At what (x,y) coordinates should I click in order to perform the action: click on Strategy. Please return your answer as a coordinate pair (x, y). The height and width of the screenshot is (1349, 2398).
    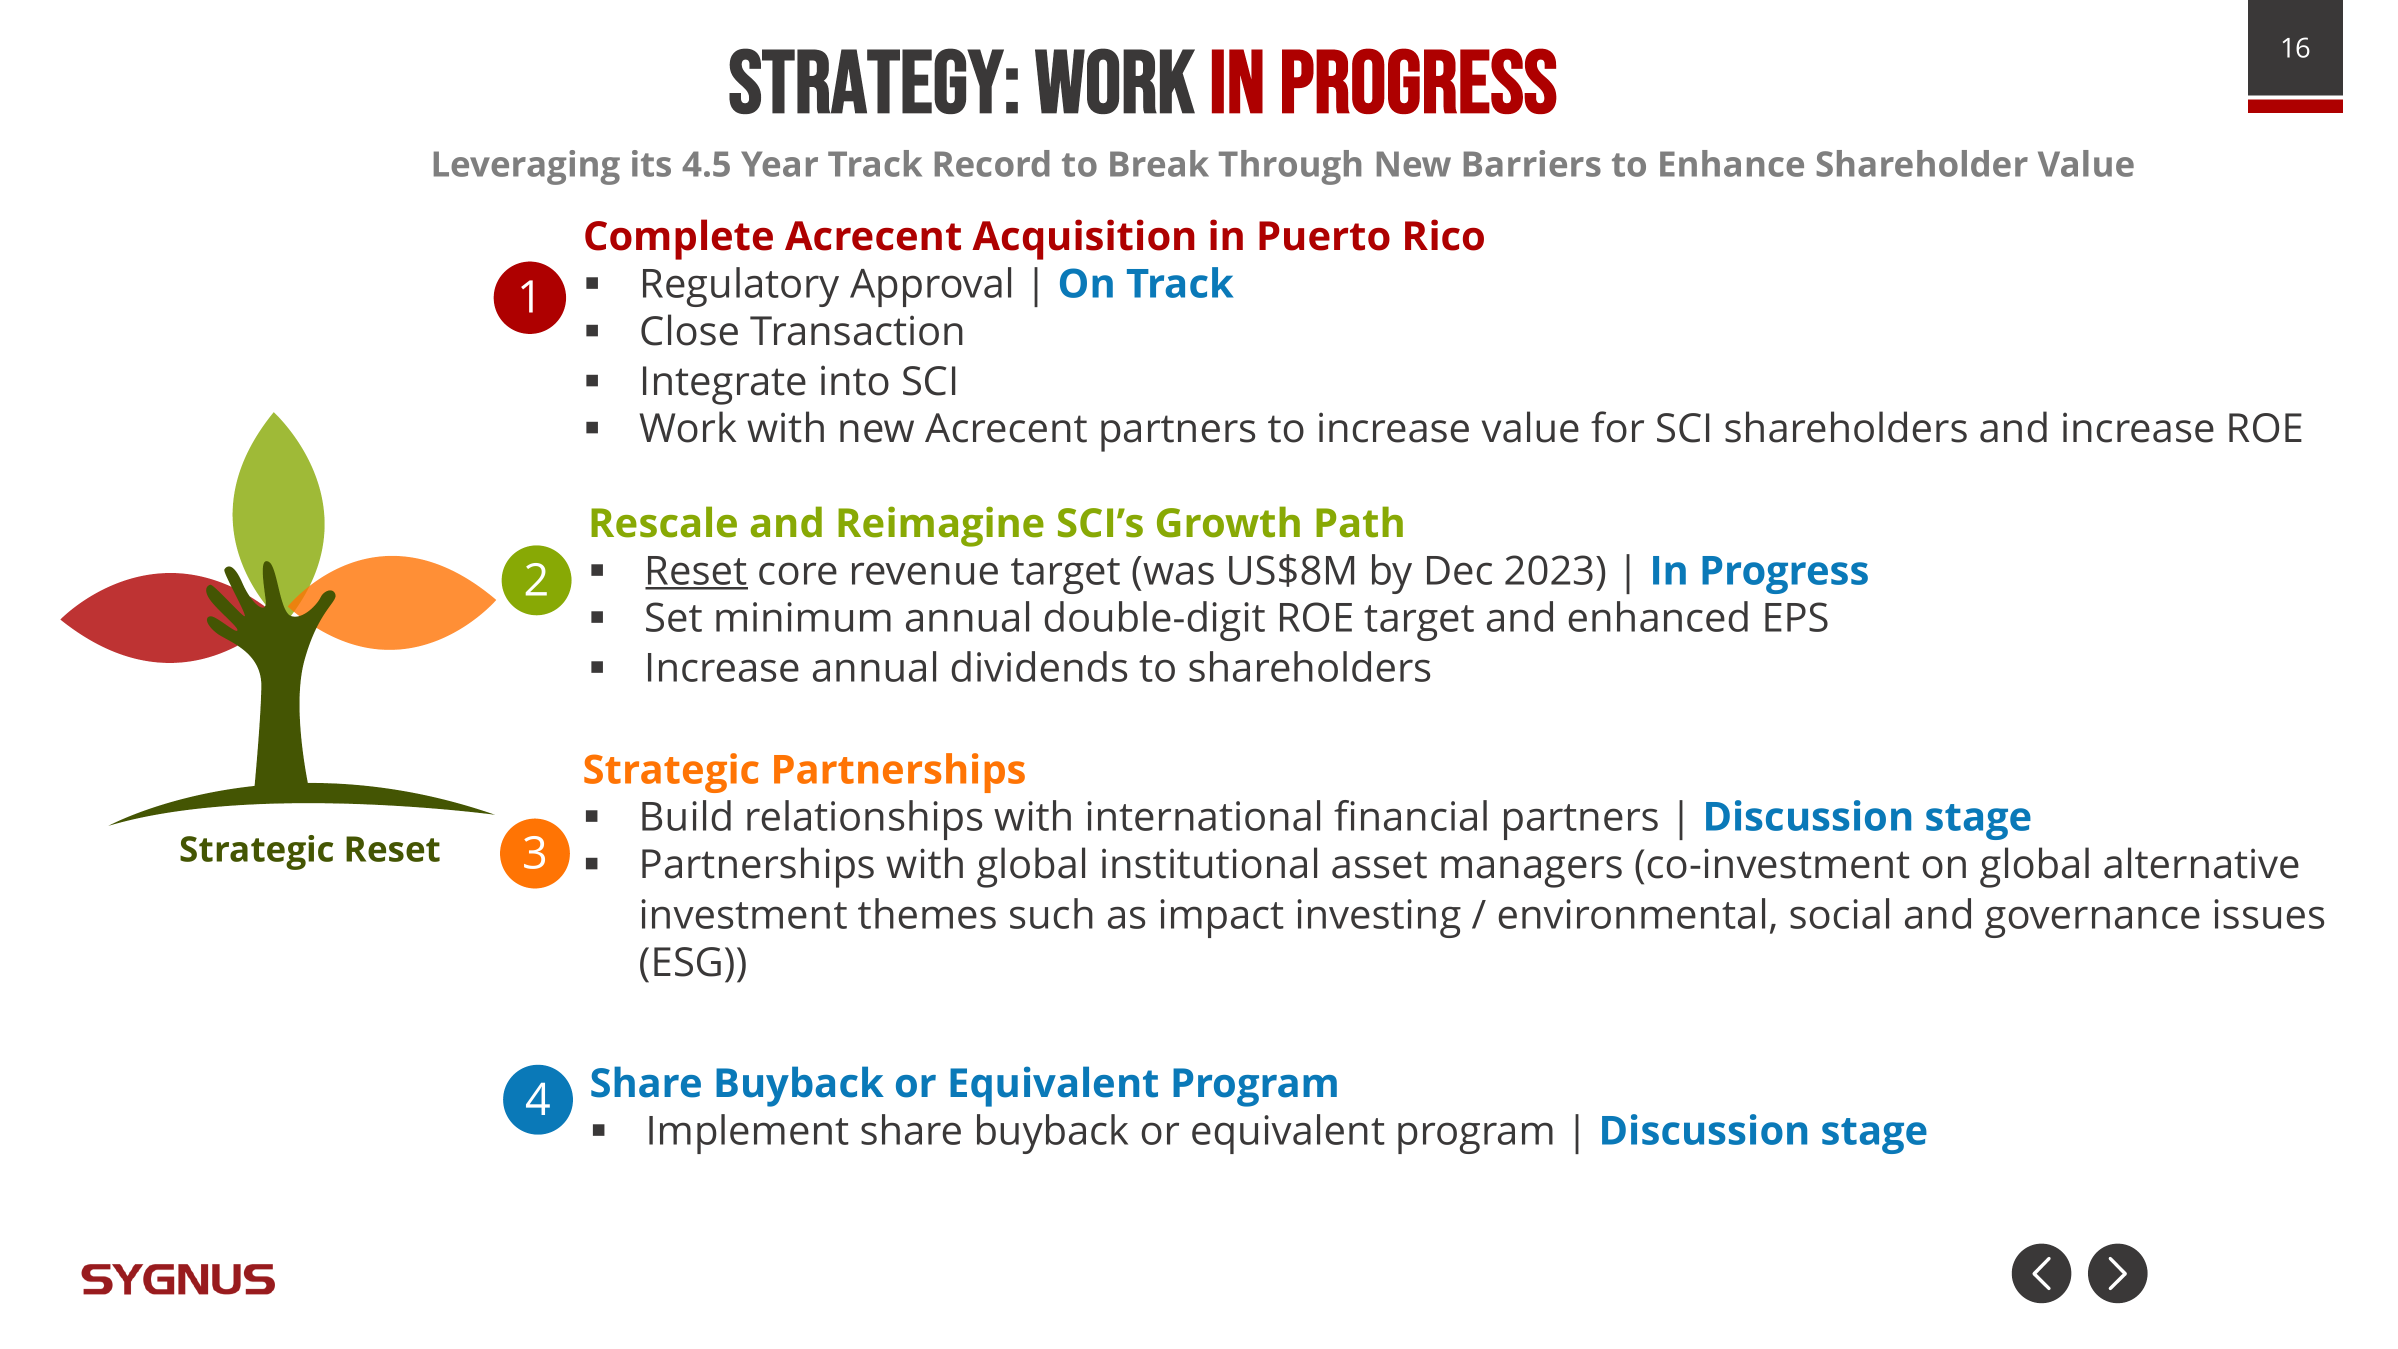
    Looking at the image, I should click on (866, 81).
